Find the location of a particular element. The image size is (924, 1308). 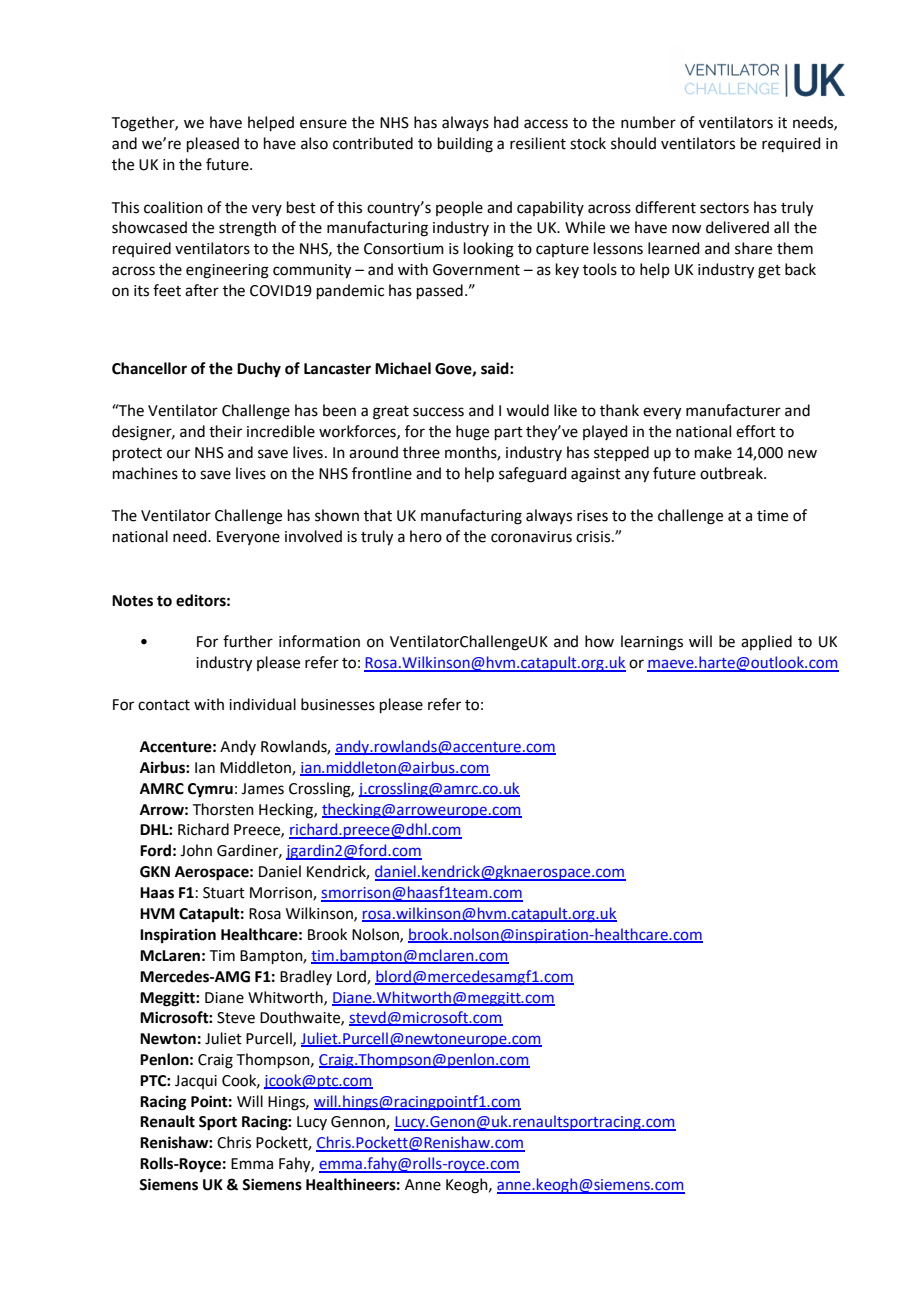

coalition is located at coordinates (173, 207).
